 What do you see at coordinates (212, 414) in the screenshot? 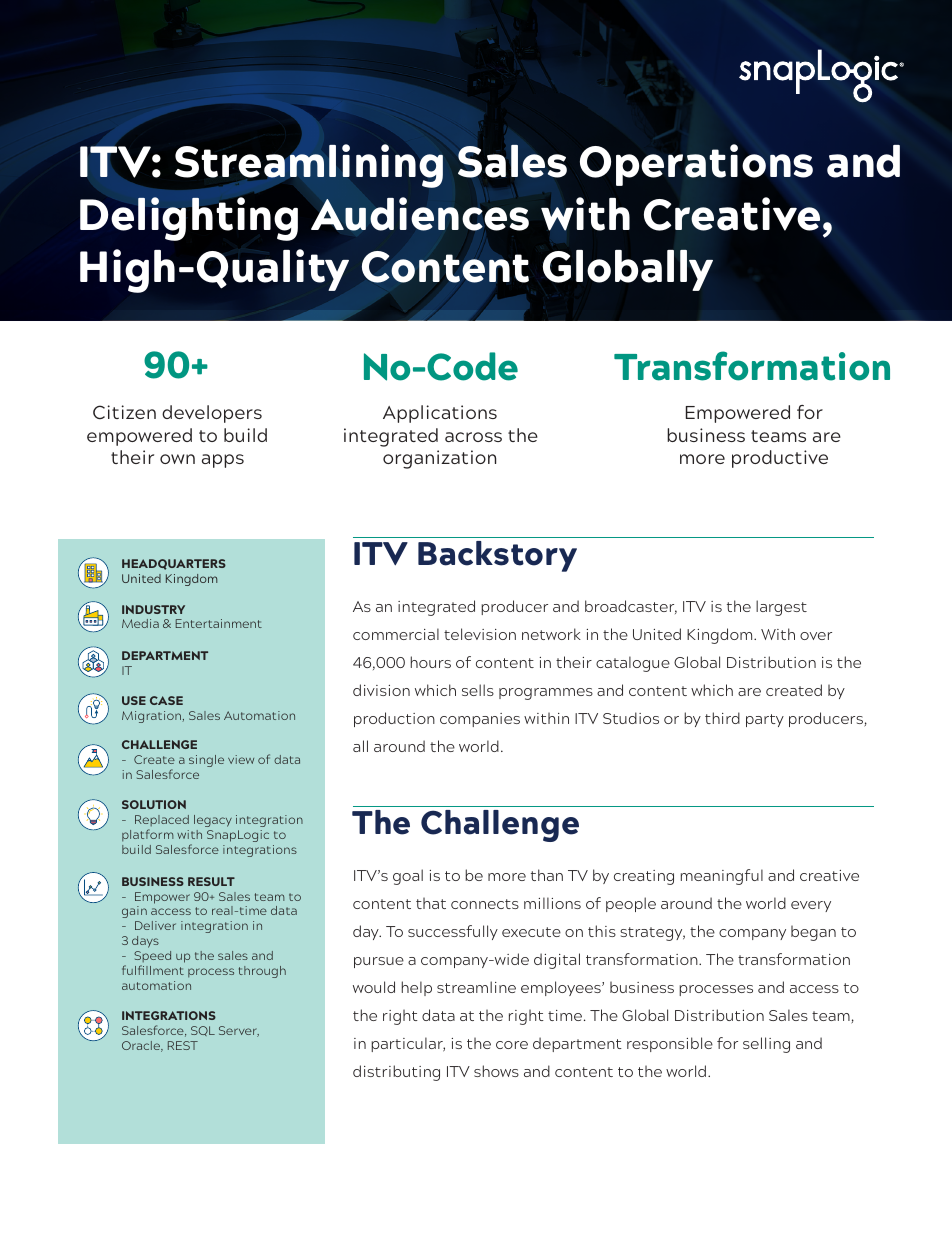
I see `developers` at bounding box center [212, 414].
